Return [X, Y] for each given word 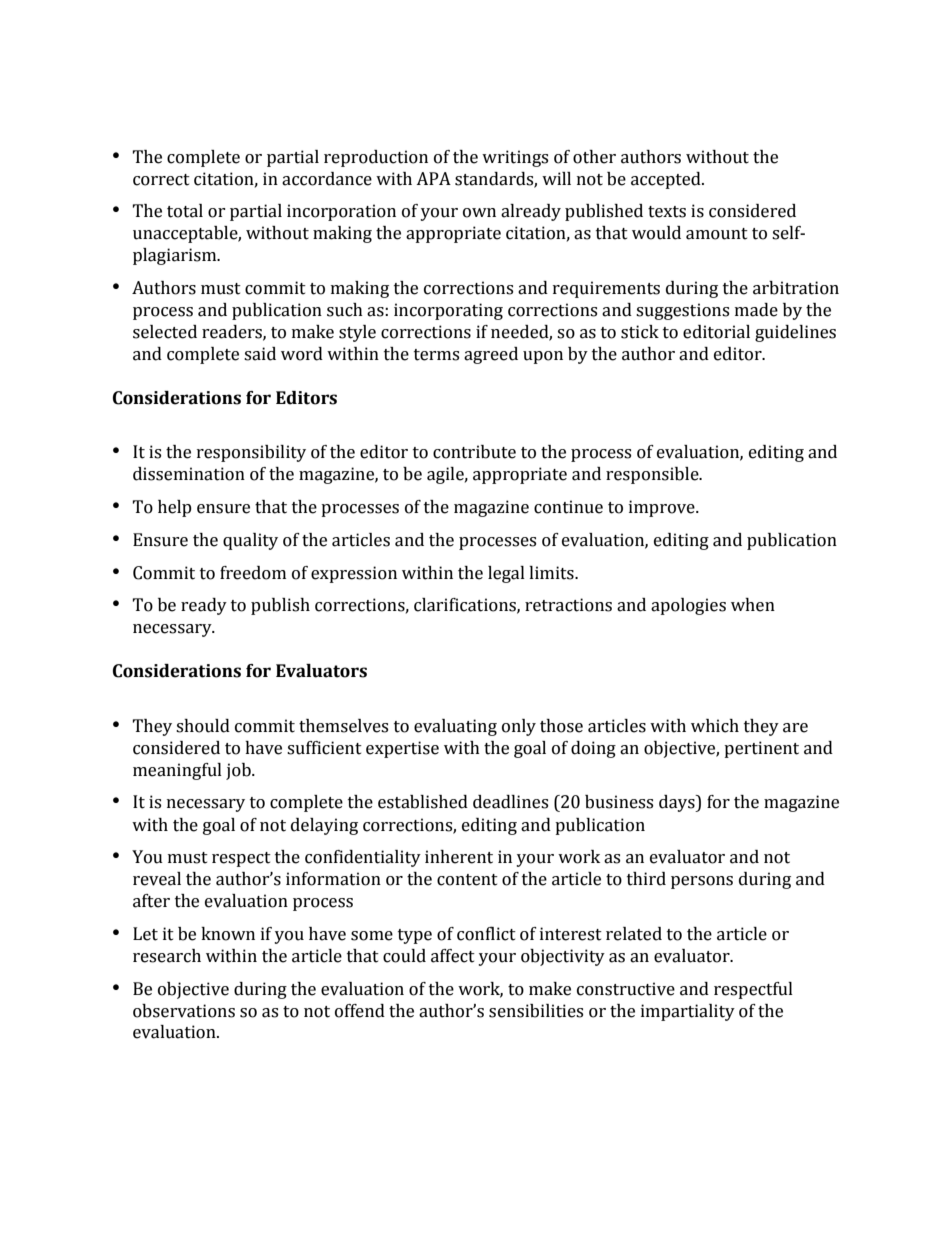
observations [184, 1011]
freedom [253, 573]
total [185, 211]
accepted [667, 180]
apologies [688, 606]
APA [433, 178]
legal [506, 574]
